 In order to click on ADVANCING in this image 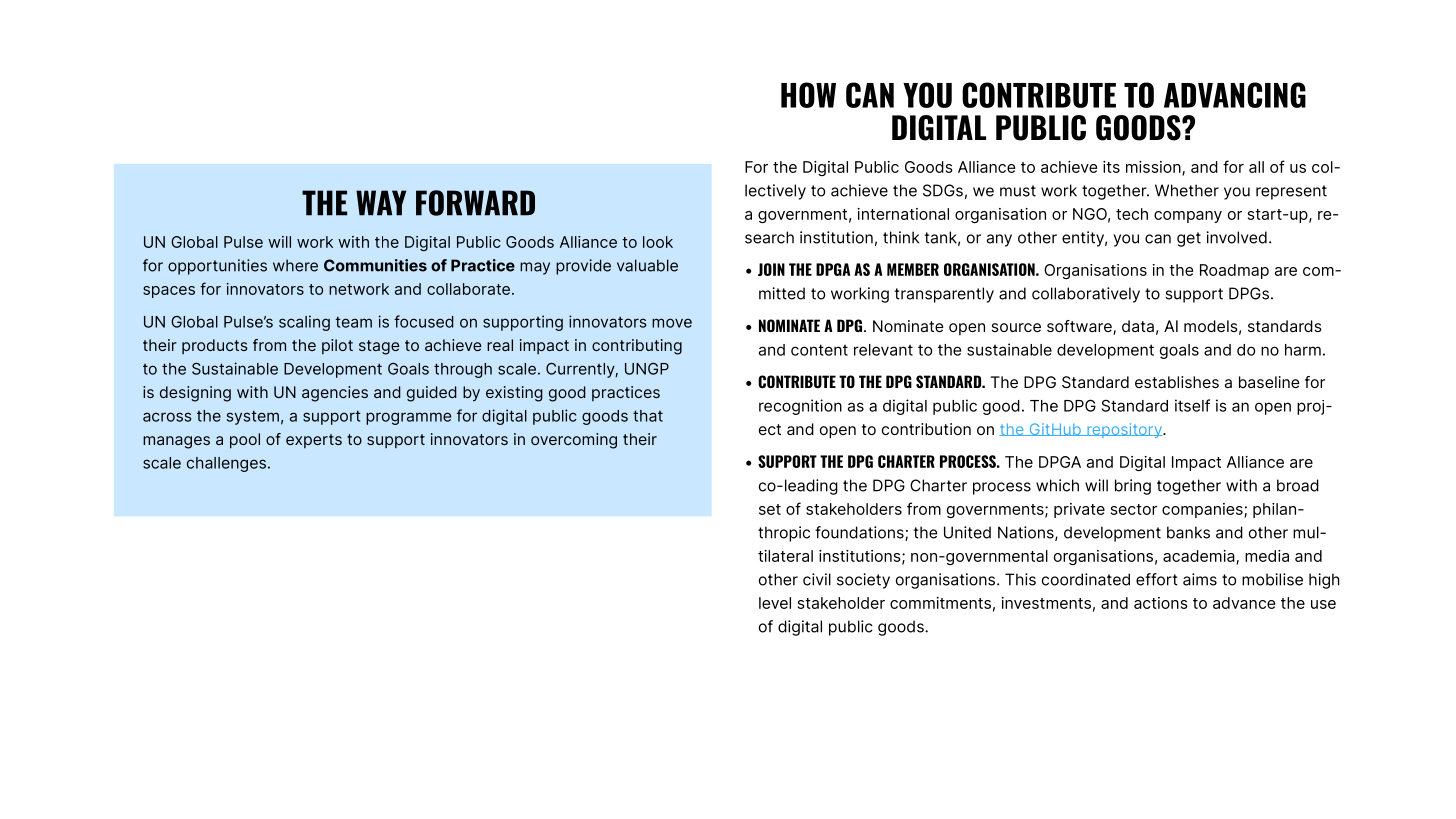, I will do `click(1235, 95)`.
